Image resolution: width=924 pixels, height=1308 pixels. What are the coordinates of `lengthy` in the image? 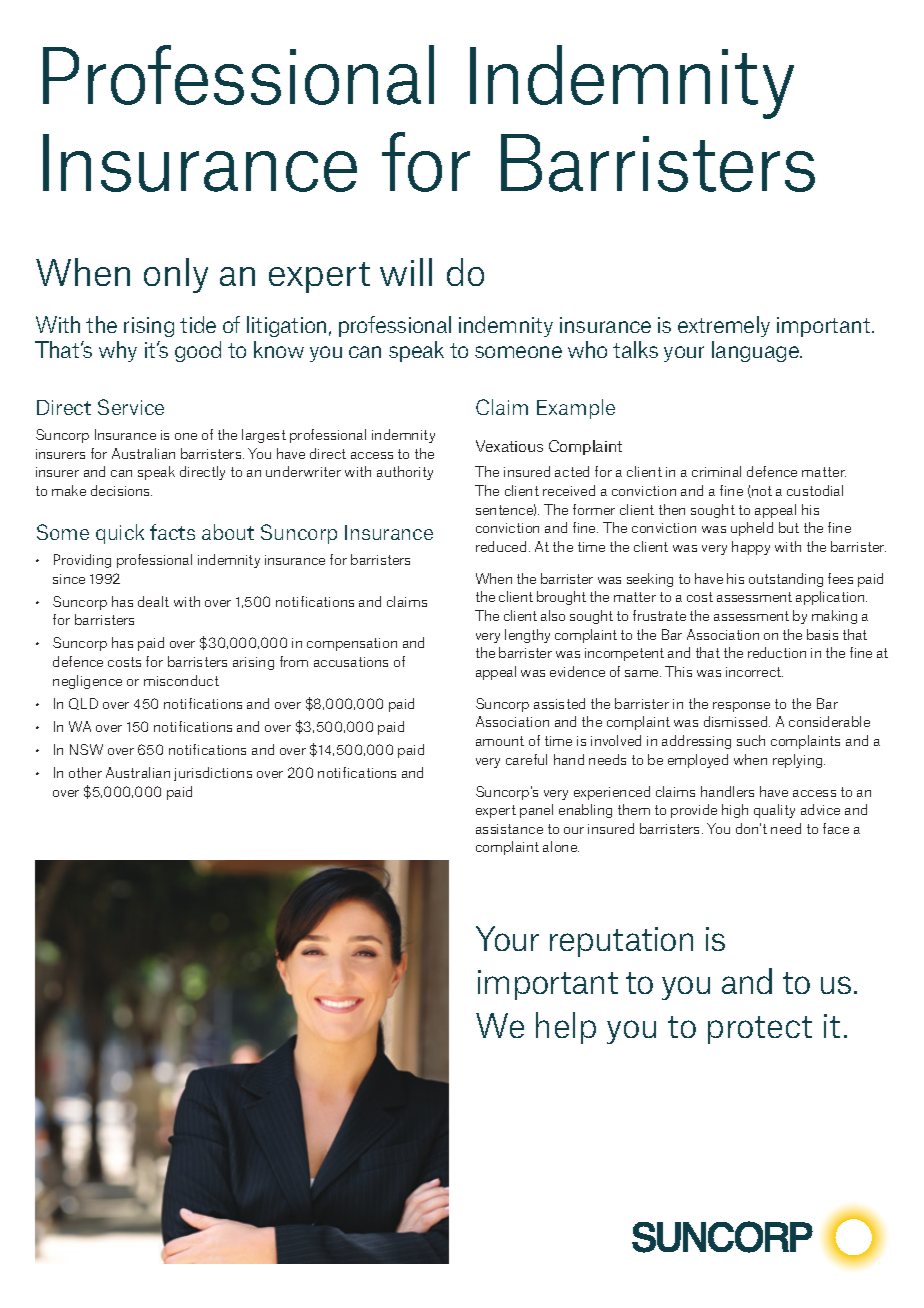 It's located at (527, 636).
